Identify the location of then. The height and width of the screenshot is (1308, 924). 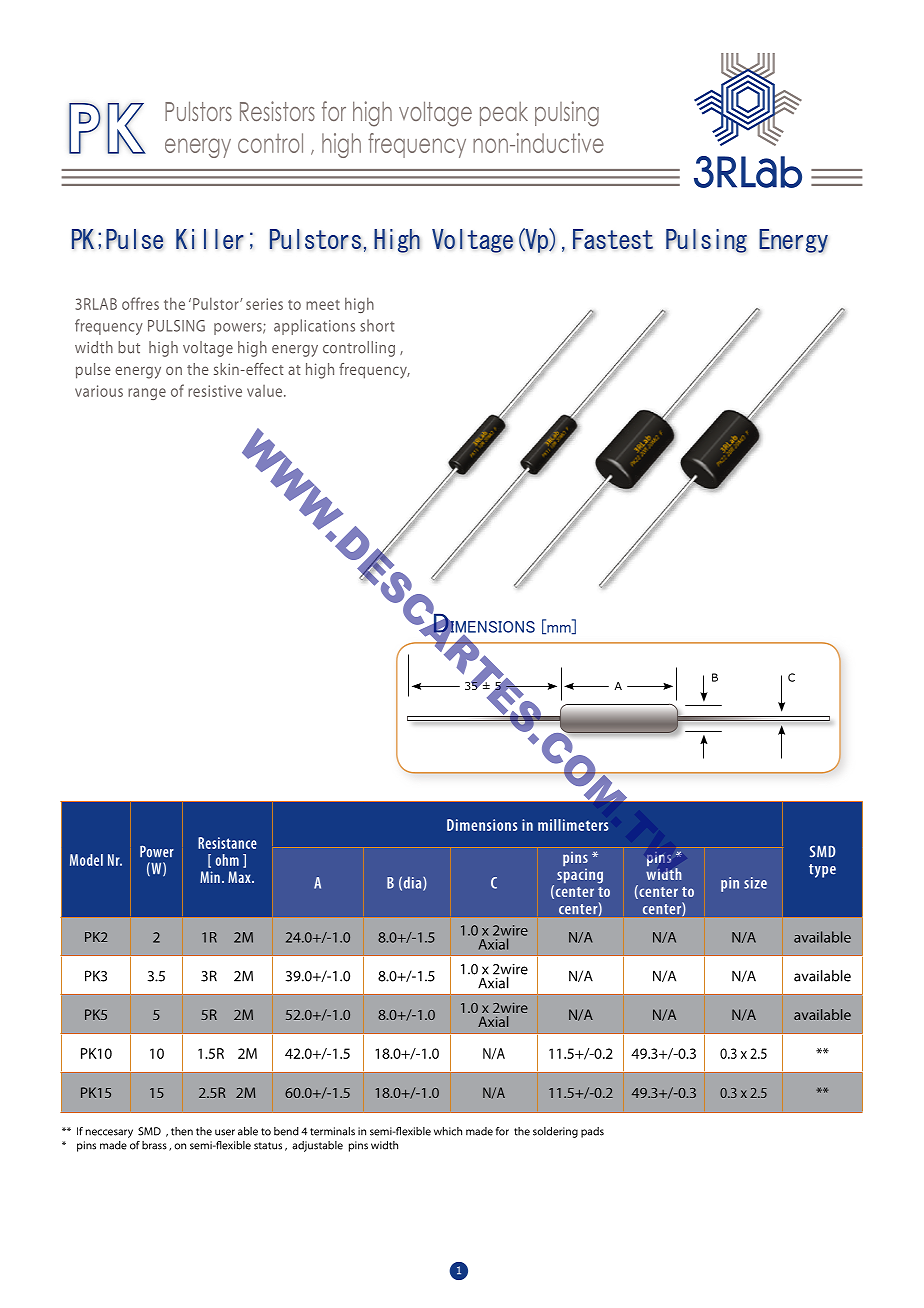
(182, 1131).
